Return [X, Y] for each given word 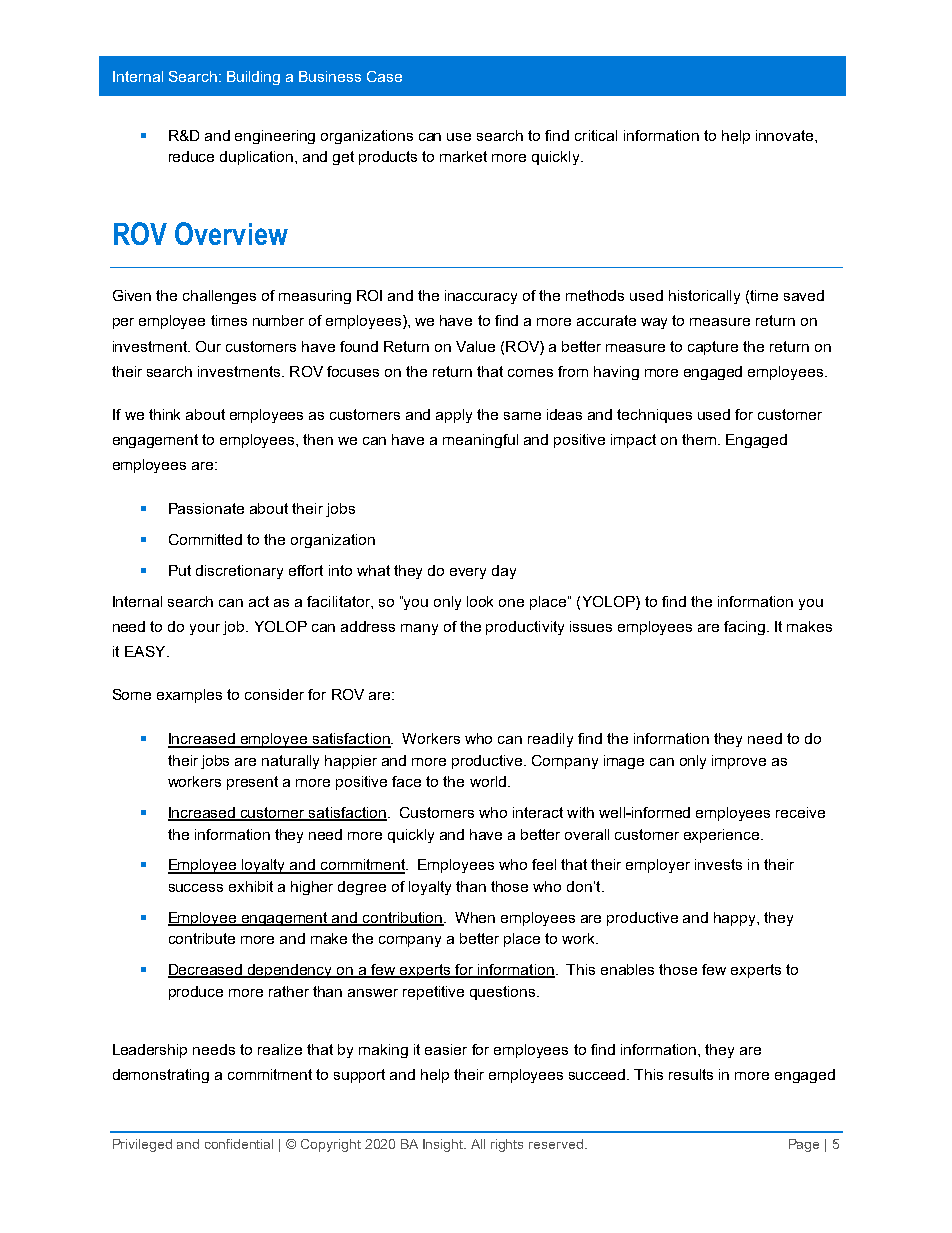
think [164, 414]
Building [253, 78]
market [463, 156]
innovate [786, 135]
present [252, 783]
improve [739, 762]
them [700, 439]
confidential [239, 1144]
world [488, 781]
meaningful [480, 441]
